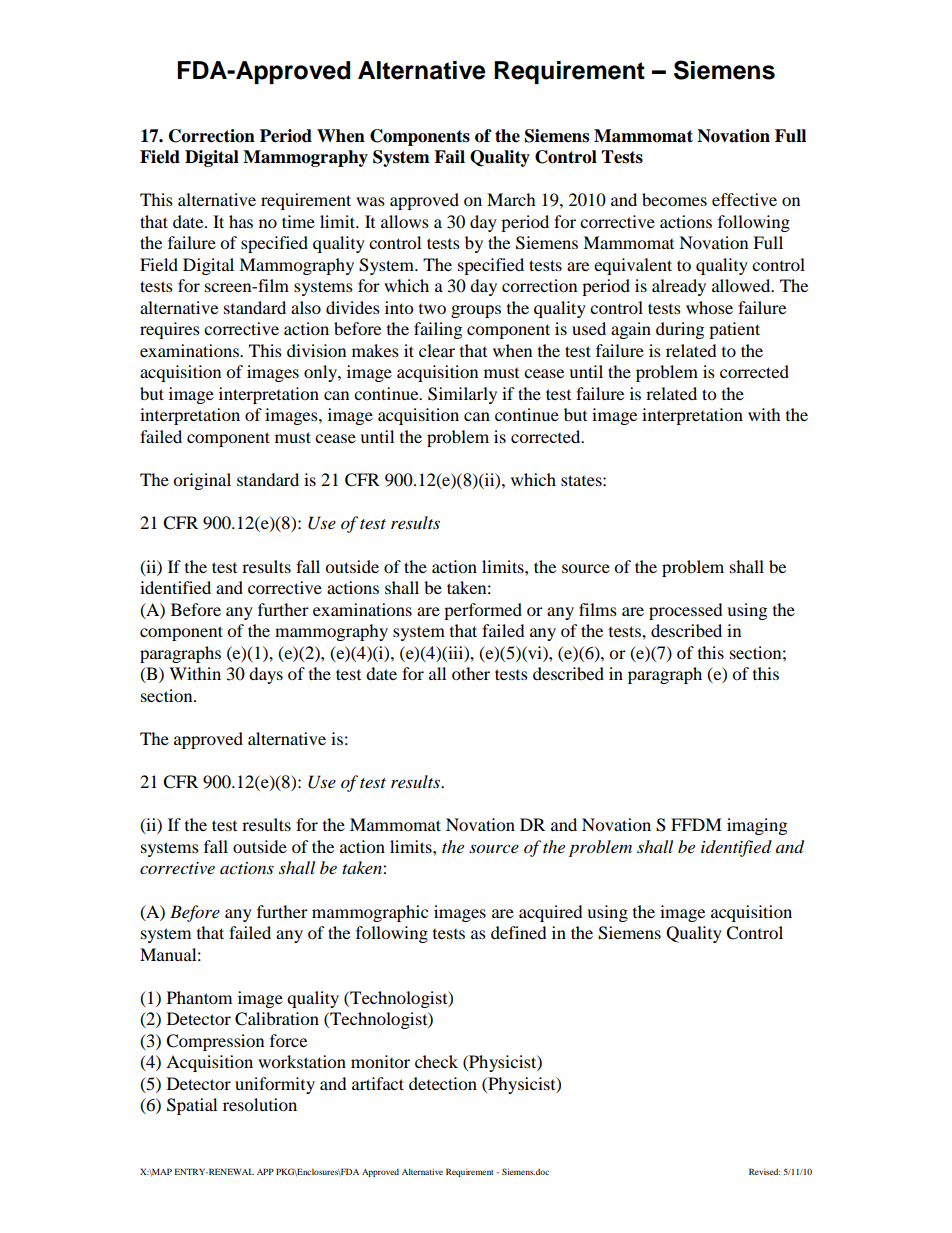 This document has width=952, height=1233. Describe the element at coordinates (266, 675) in the document. I see `days` at that location.
